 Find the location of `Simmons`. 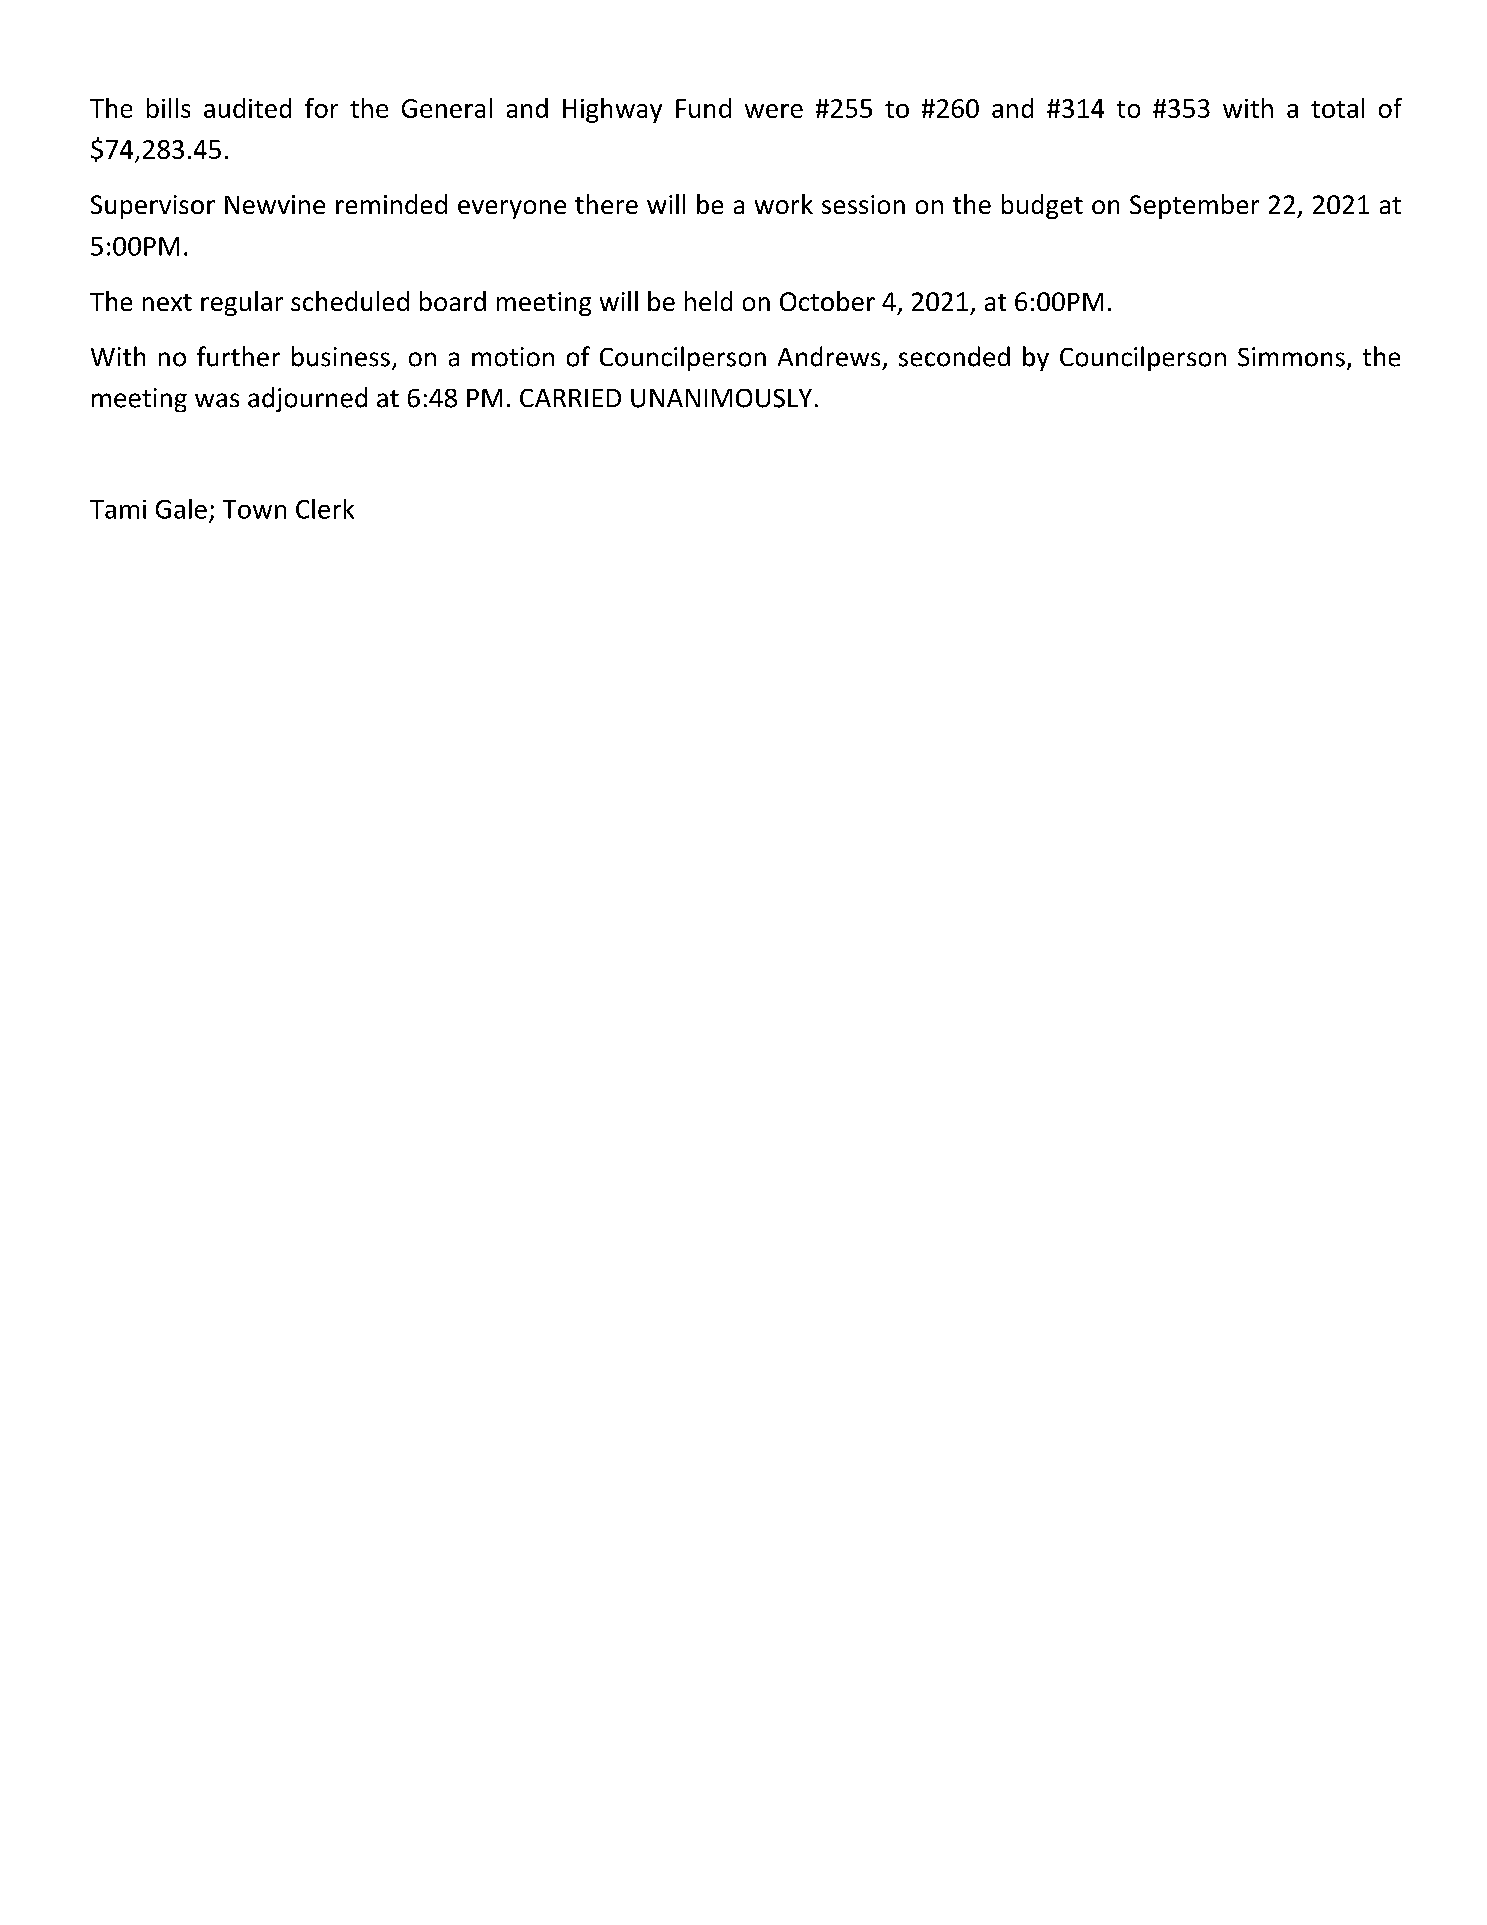

Simmons is located at coordinates (1291, 357).
